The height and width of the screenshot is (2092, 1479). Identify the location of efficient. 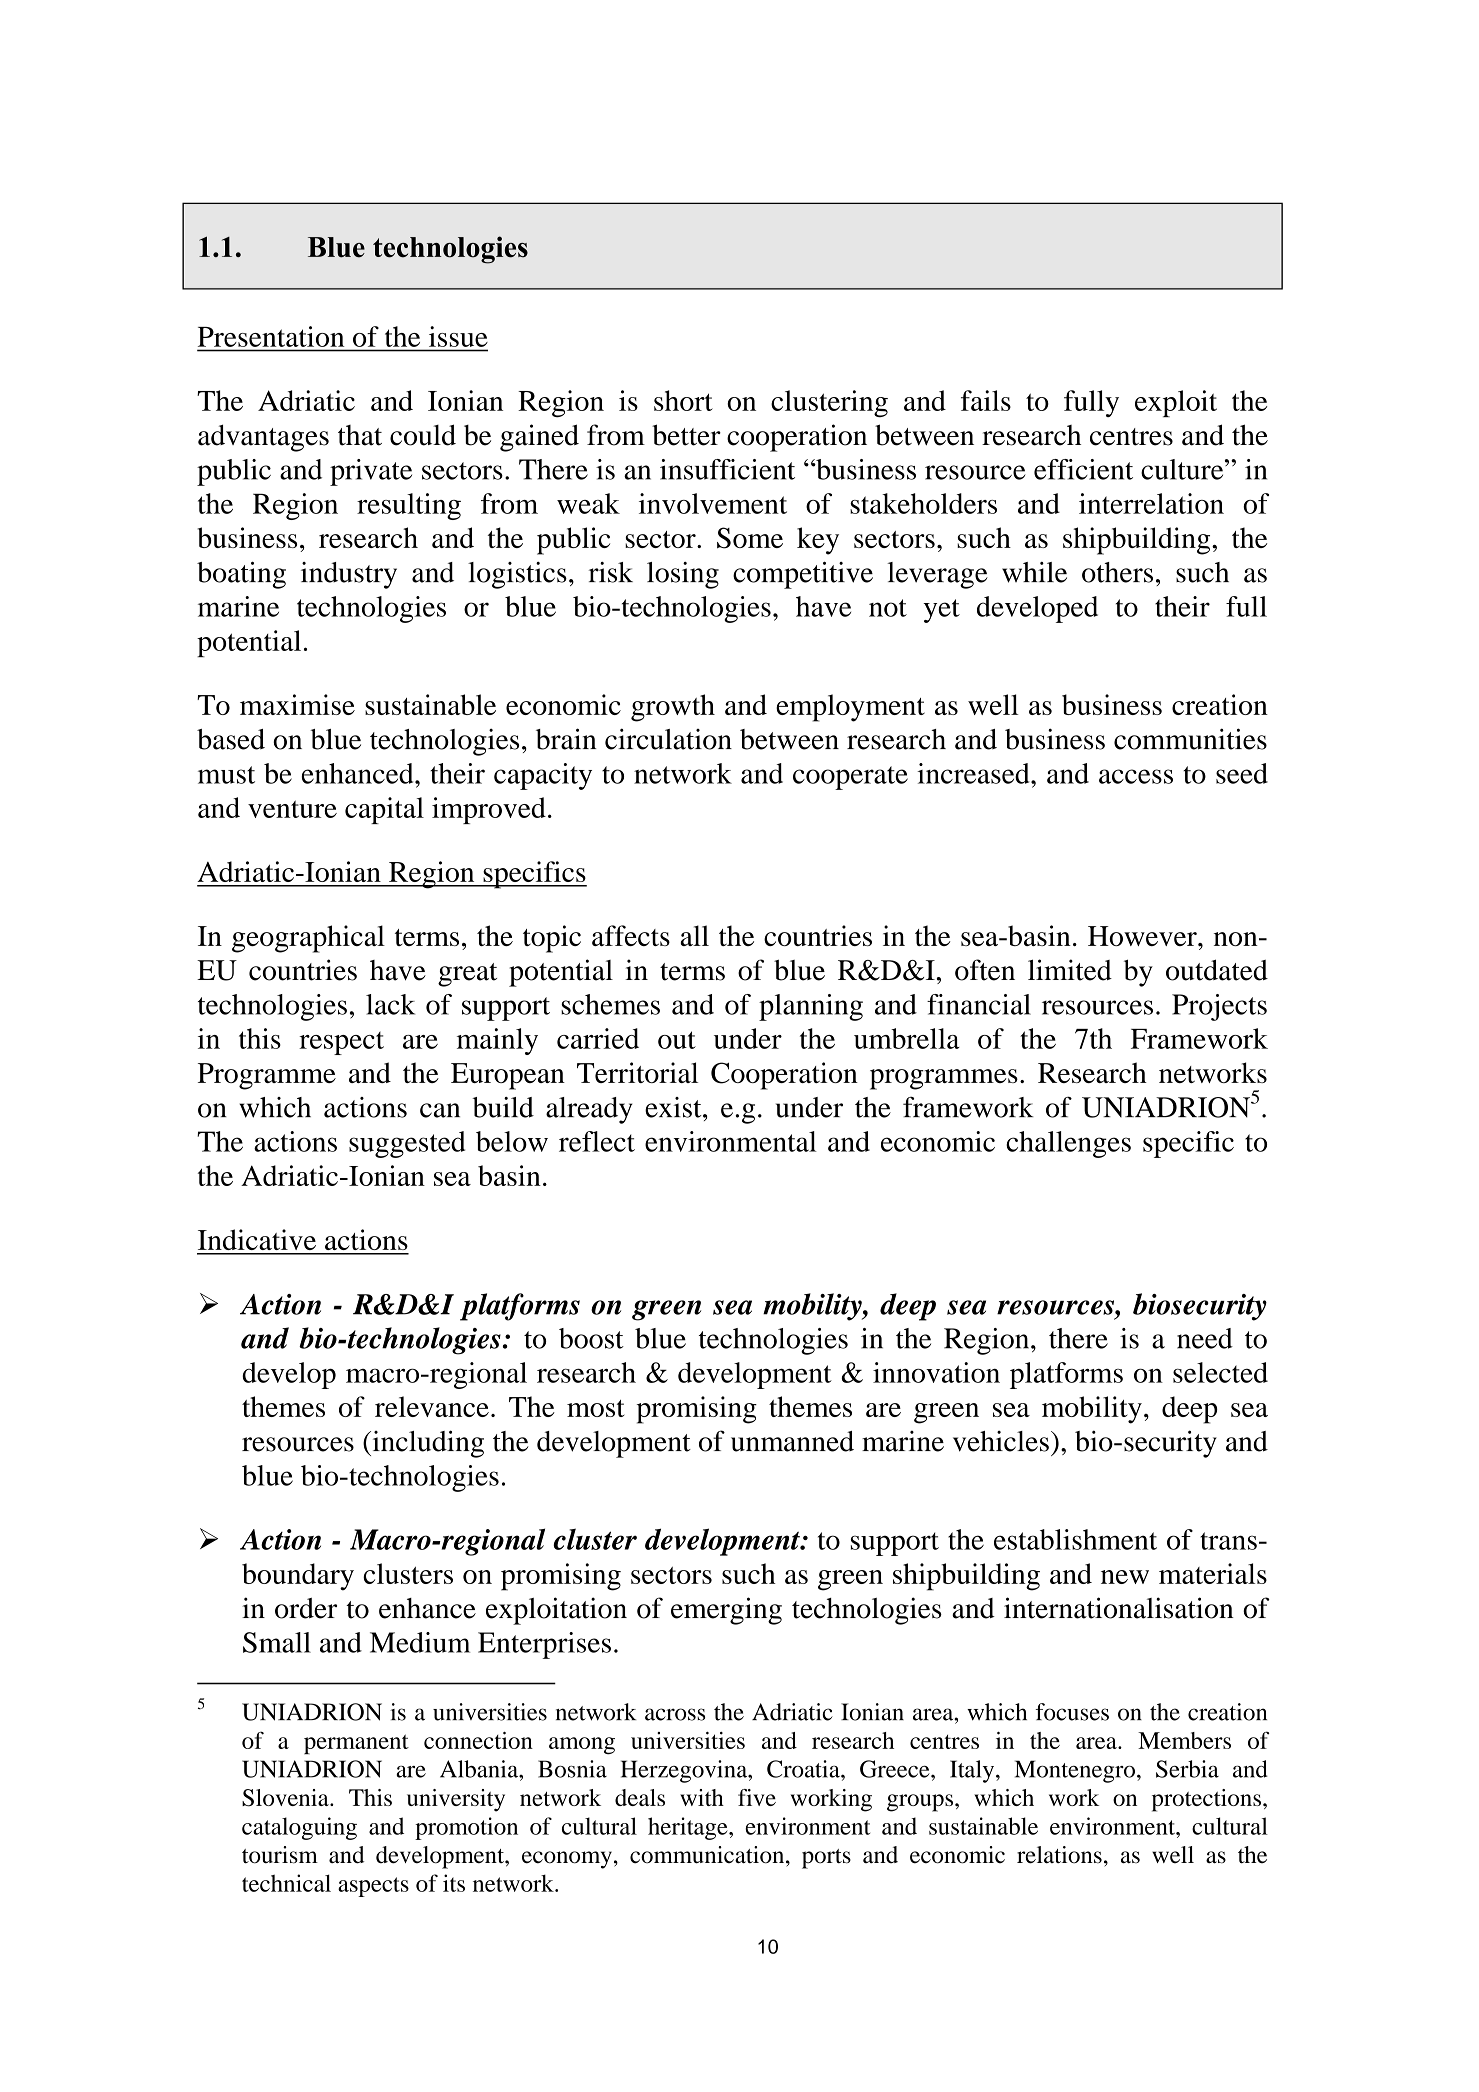
(1083, 469).
